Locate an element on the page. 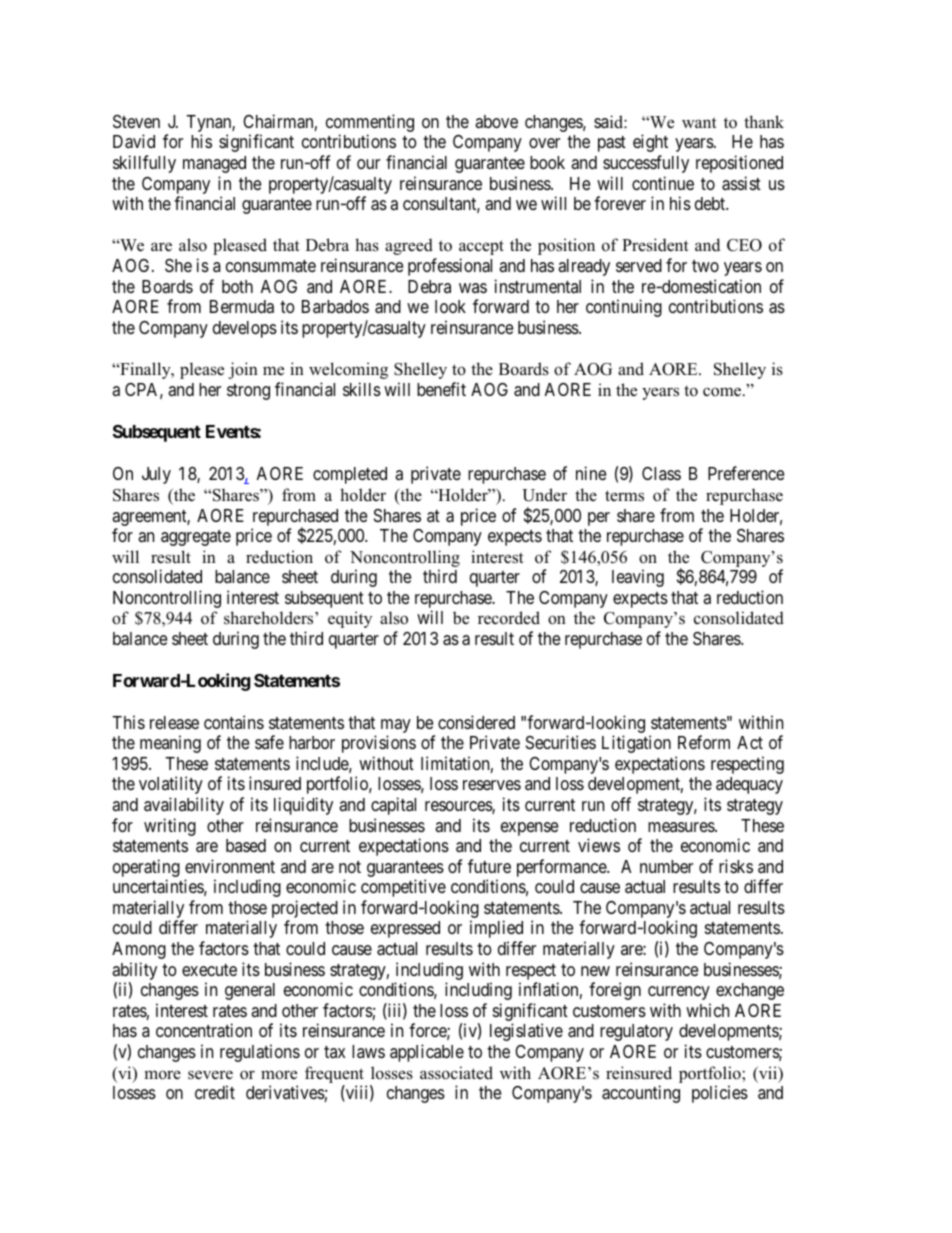 The height and width of the page is (1233, 952). associated is located at coordinates (456, 1073).
